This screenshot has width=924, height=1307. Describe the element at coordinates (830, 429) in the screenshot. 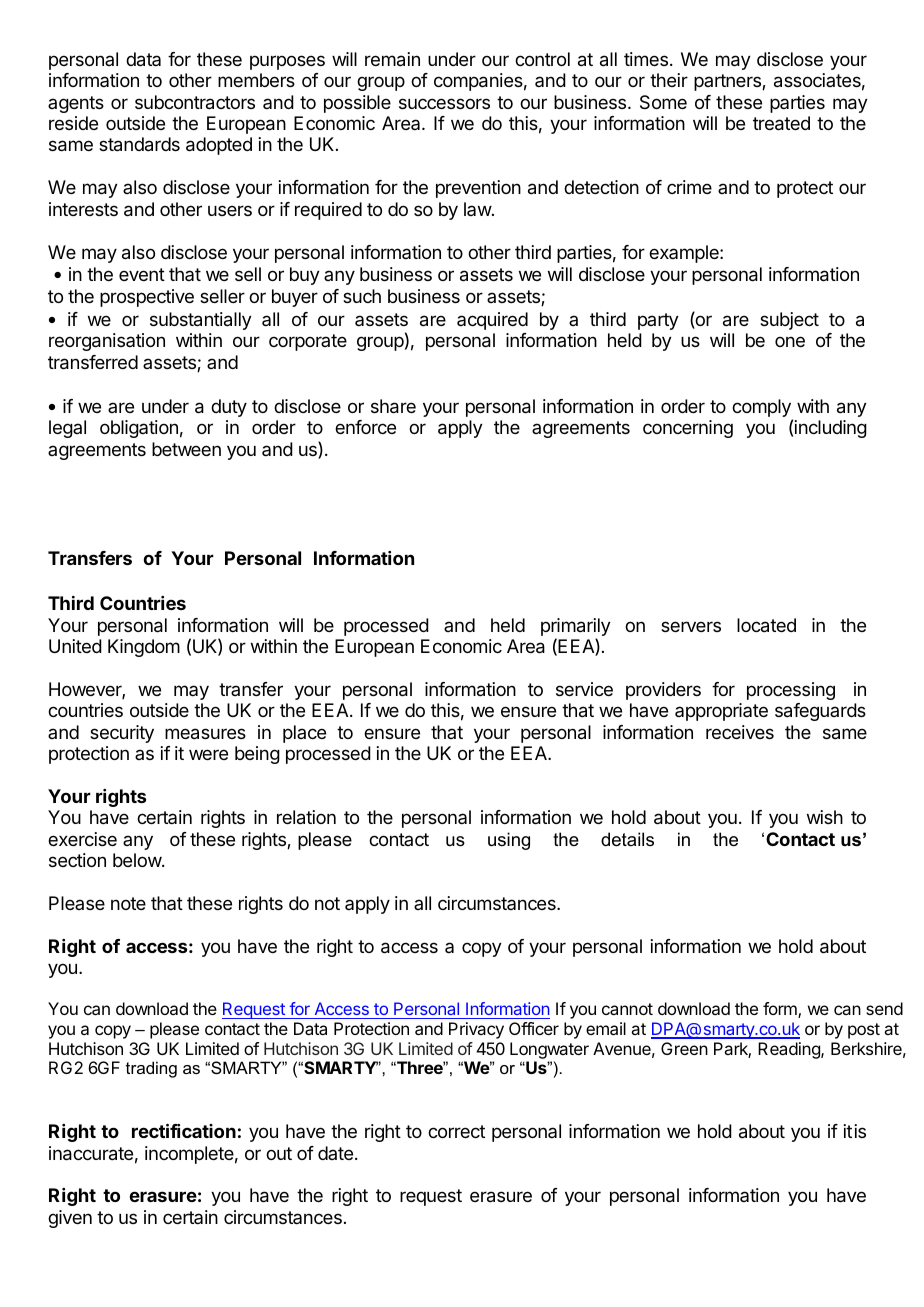

I see `including` at that location.
